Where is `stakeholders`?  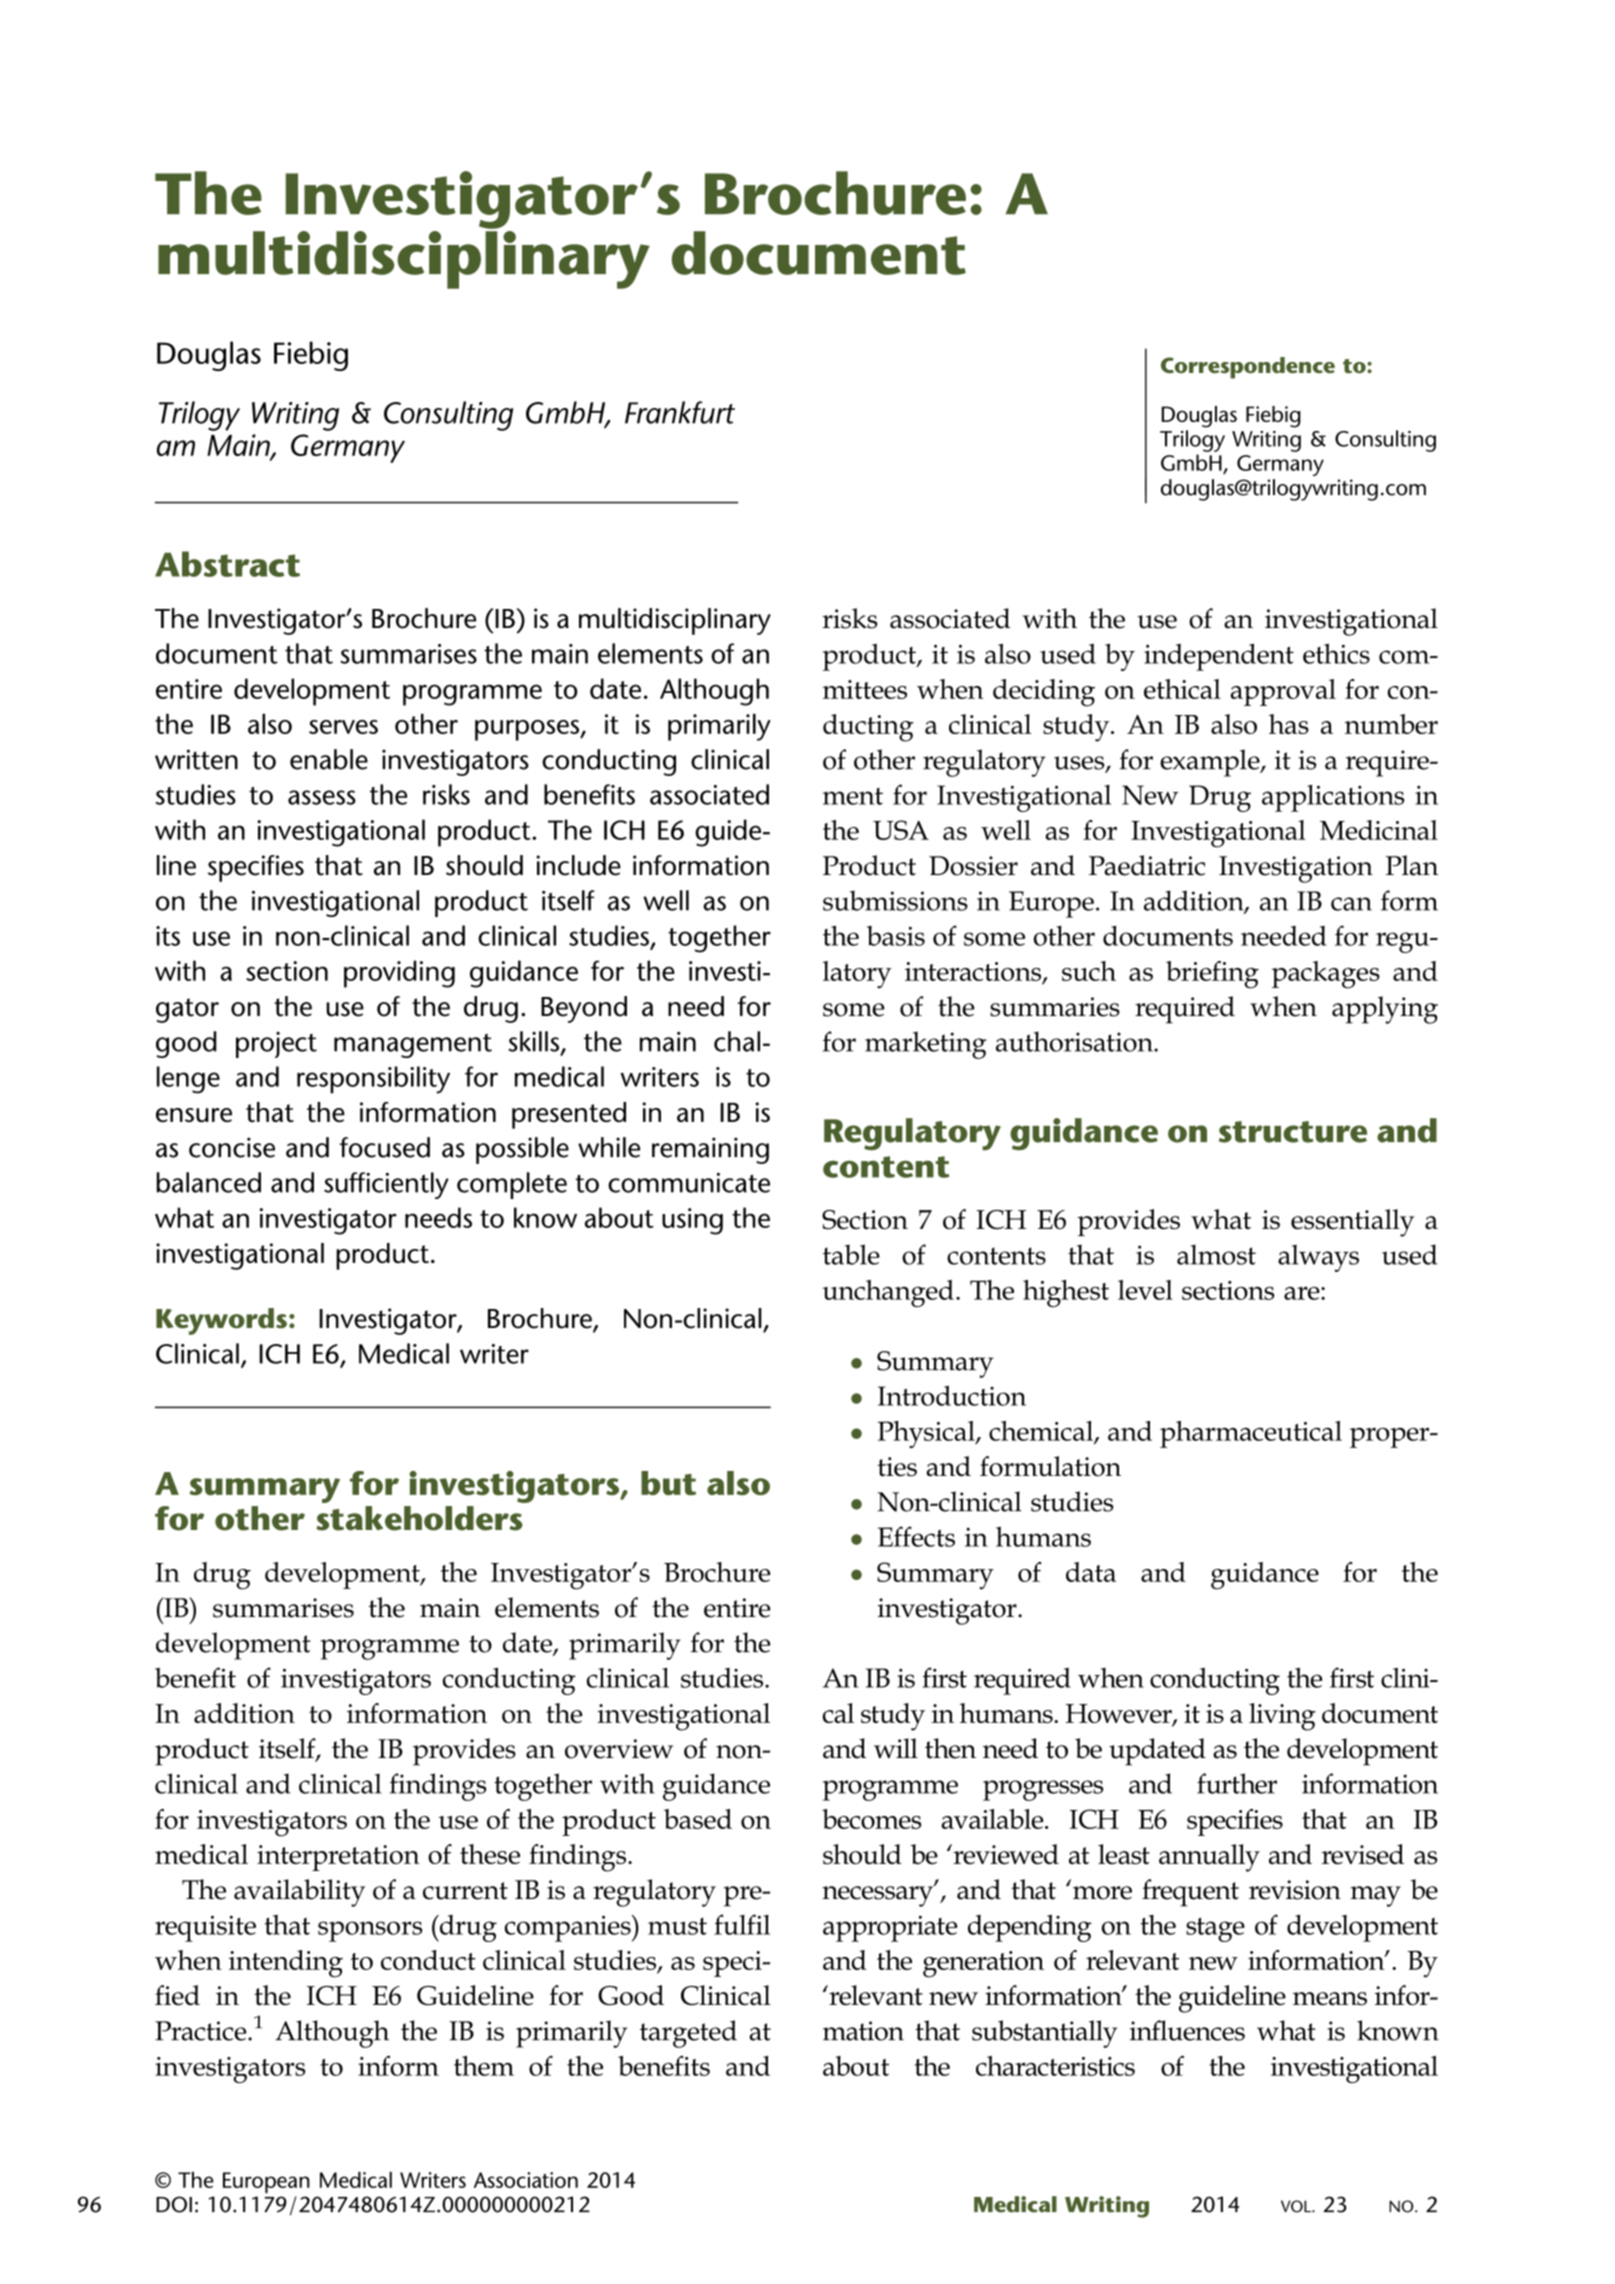 stakeholders is located at coordinates (419, 1518).
